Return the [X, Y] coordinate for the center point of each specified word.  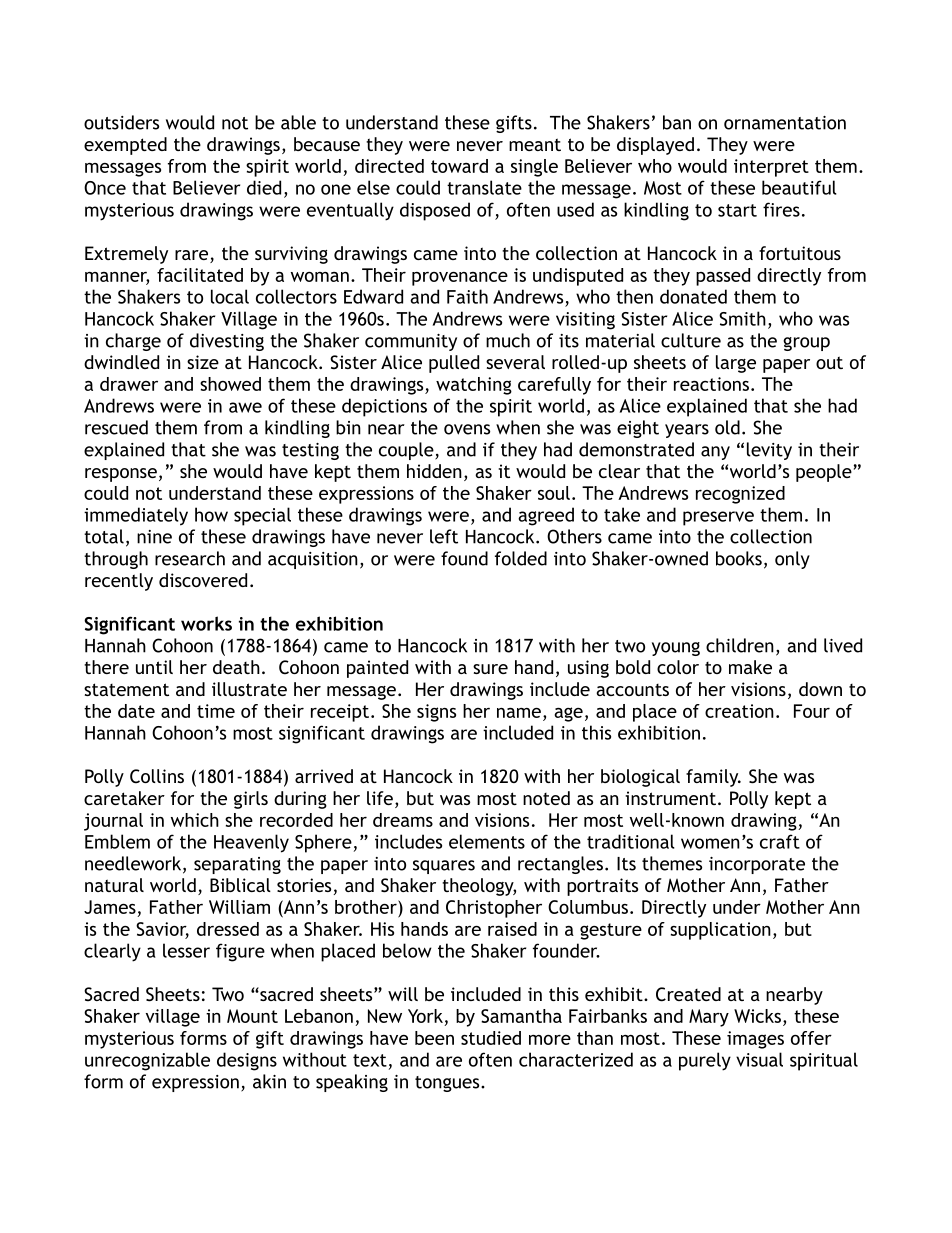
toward [459, 166]
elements [487, 841]
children [740, 645]
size [203, 362]
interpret [771, 168]
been [434, 1038]
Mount [252, 1016]
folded [521, 558]
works [206, 623]
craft [780, 841]
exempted [125, 146]
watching [474, 386]
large [736, 364]
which [195, 820]
